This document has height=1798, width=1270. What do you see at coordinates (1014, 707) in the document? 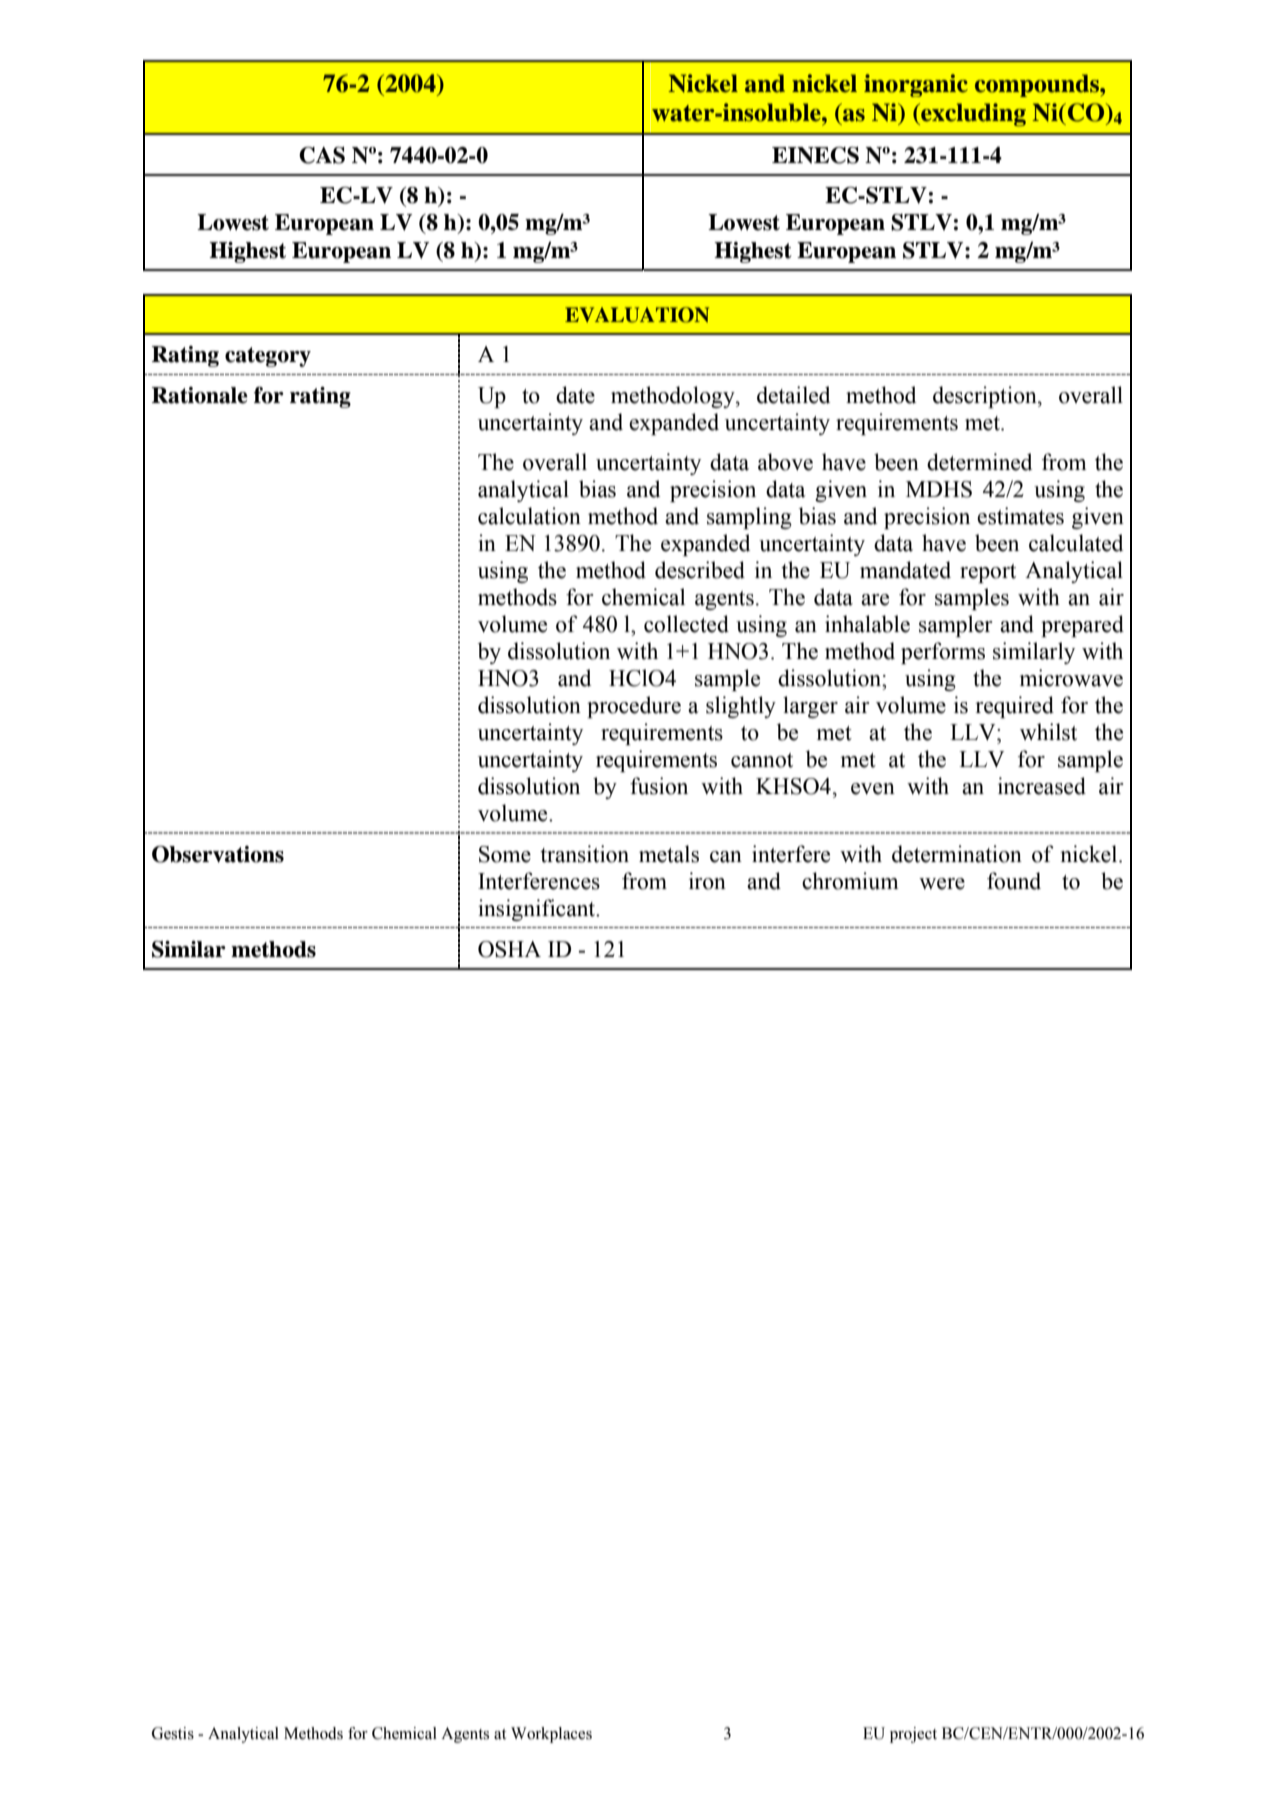
I see `required` at bounding box center [1014, 707].
